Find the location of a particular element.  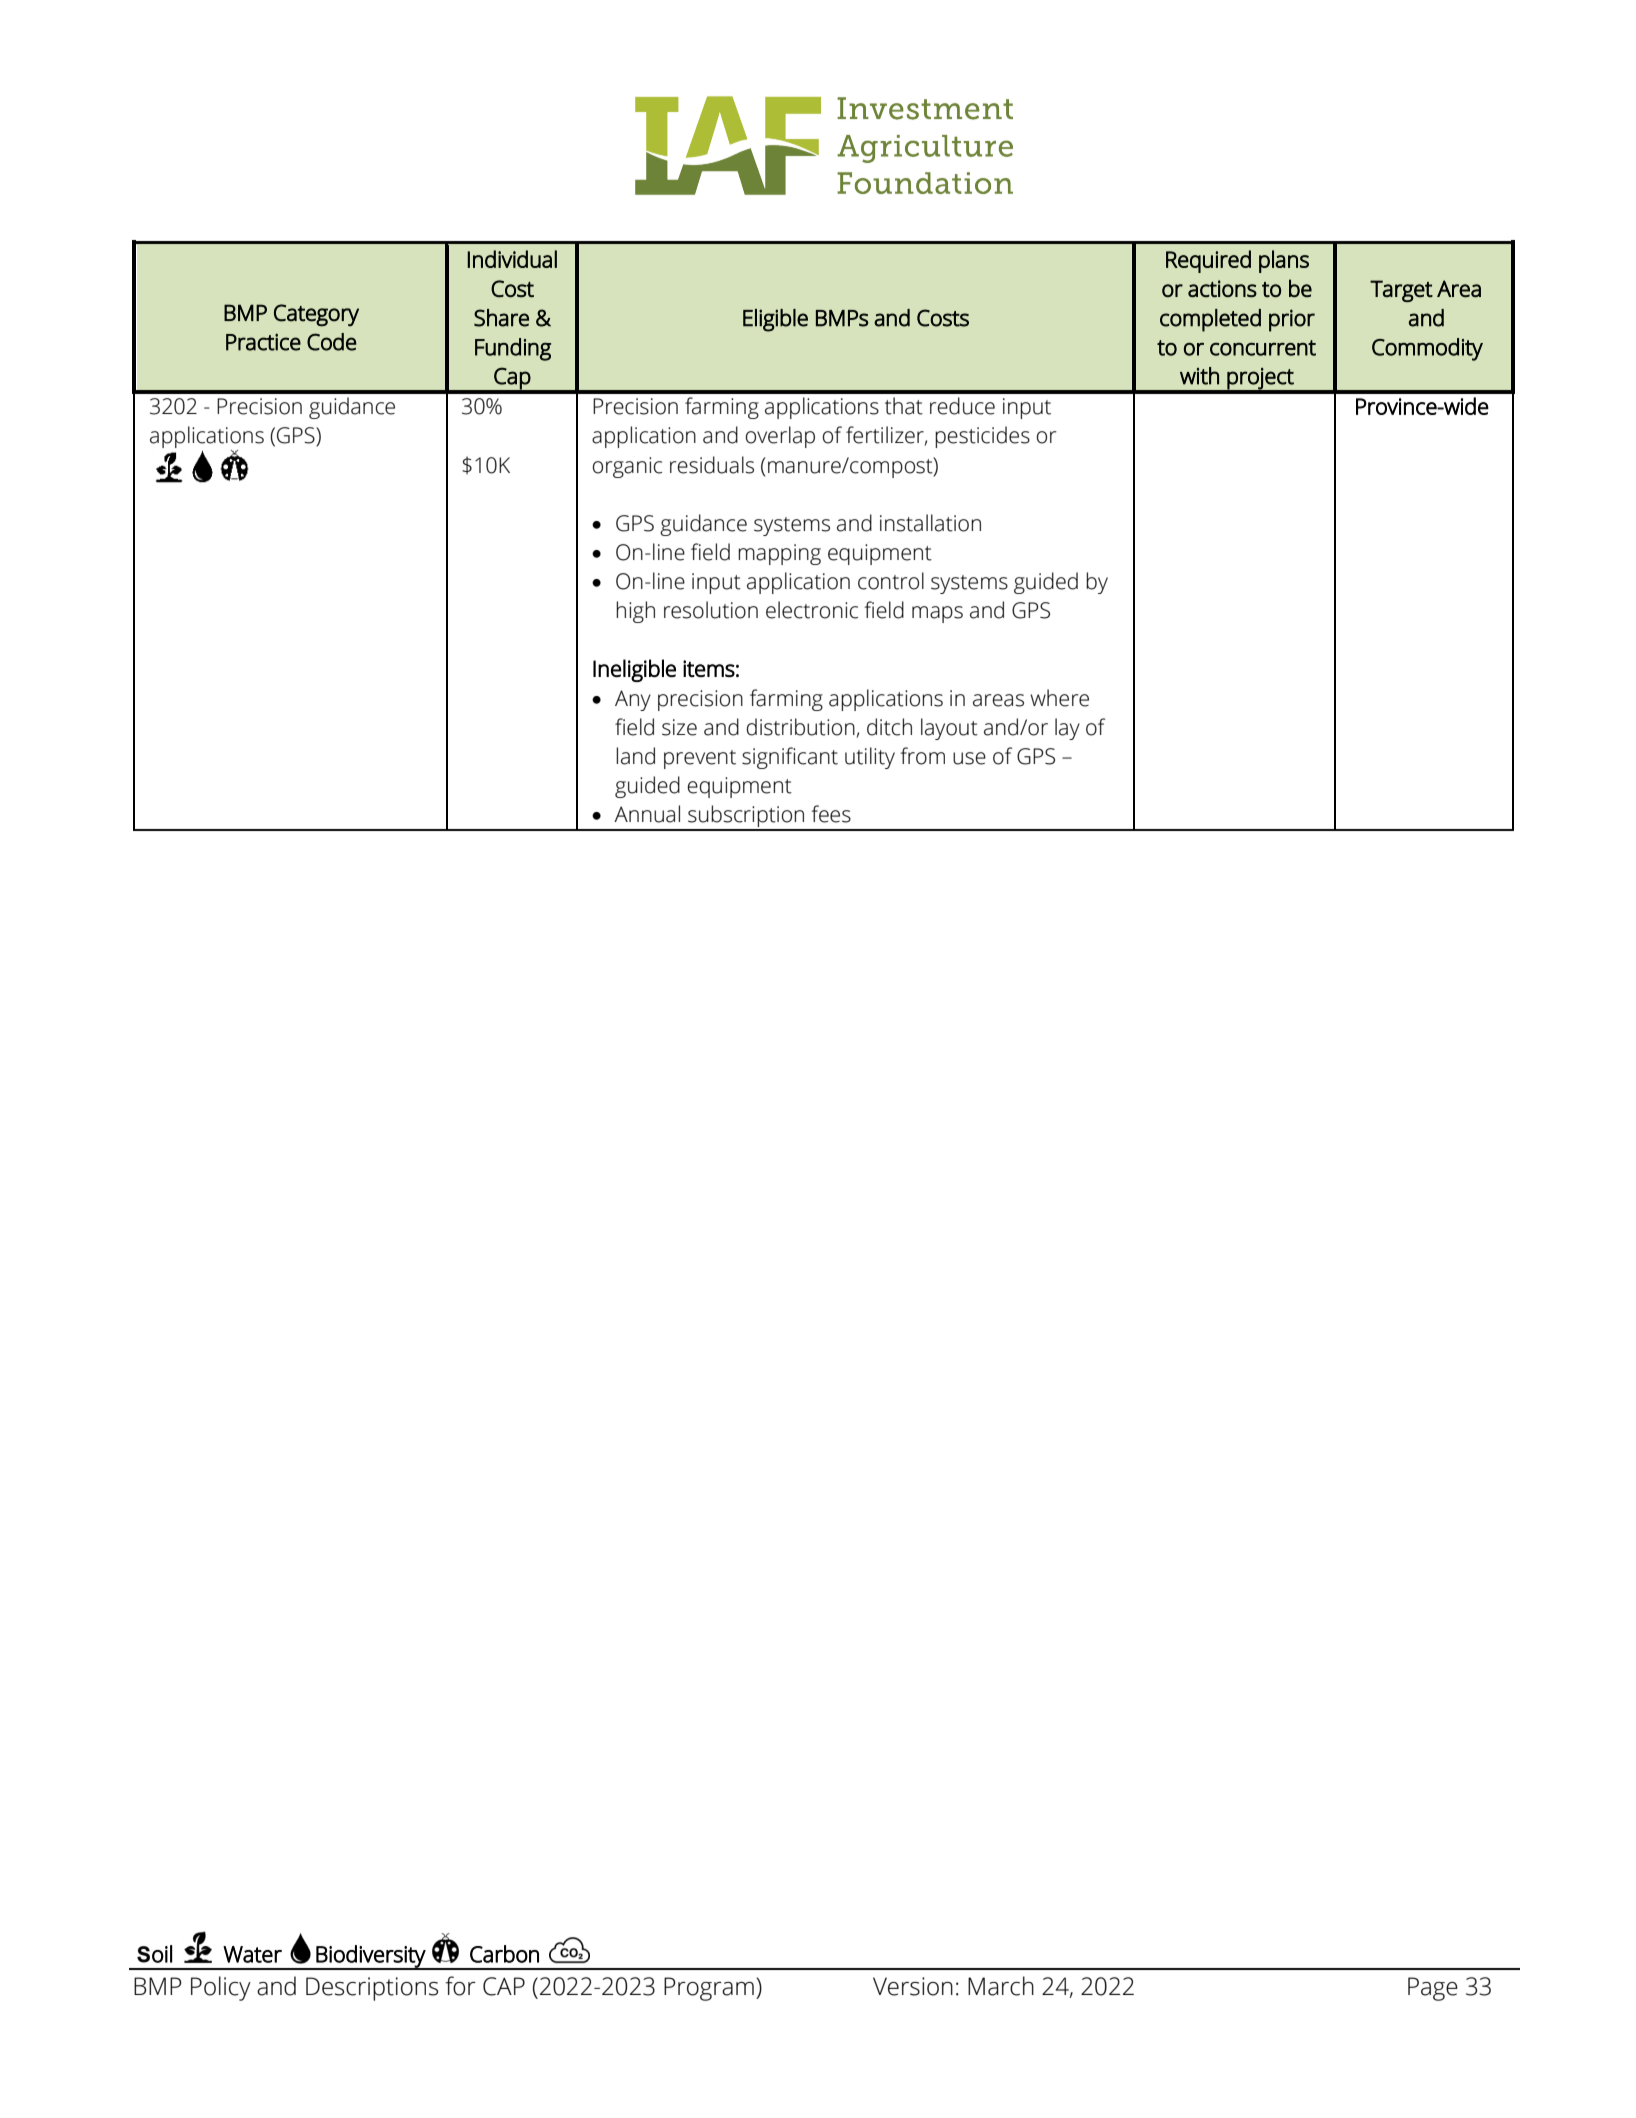

Program is located at coordinates (709, 1989).
